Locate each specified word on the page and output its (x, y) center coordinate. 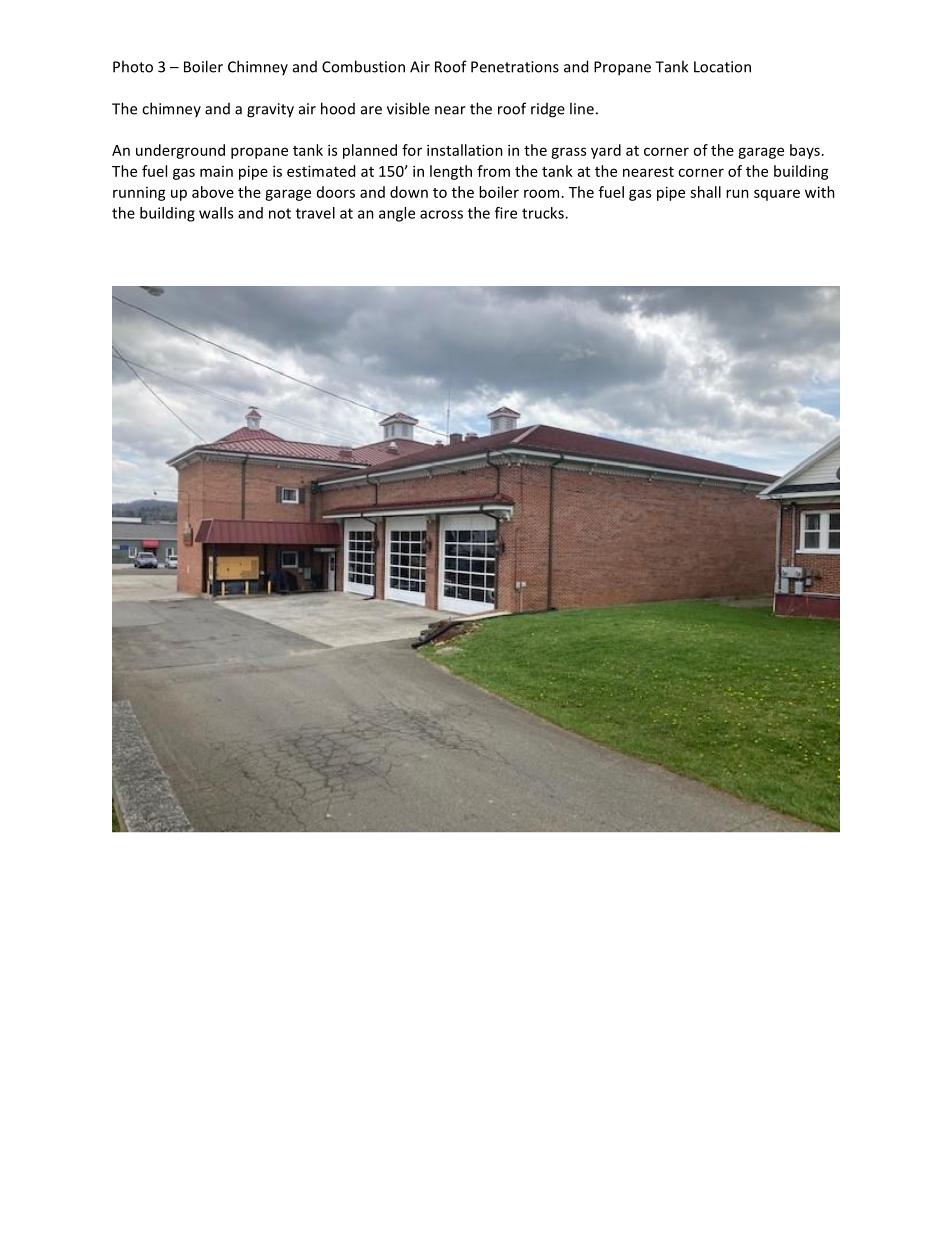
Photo (133, 66)
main (216, 171)
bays (805, 151)
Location (722, 67)
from (493, 171)
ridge (548, 110)
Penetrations (515, 67)
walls (216, 213)
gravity (270, 110)
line (582, 108)
